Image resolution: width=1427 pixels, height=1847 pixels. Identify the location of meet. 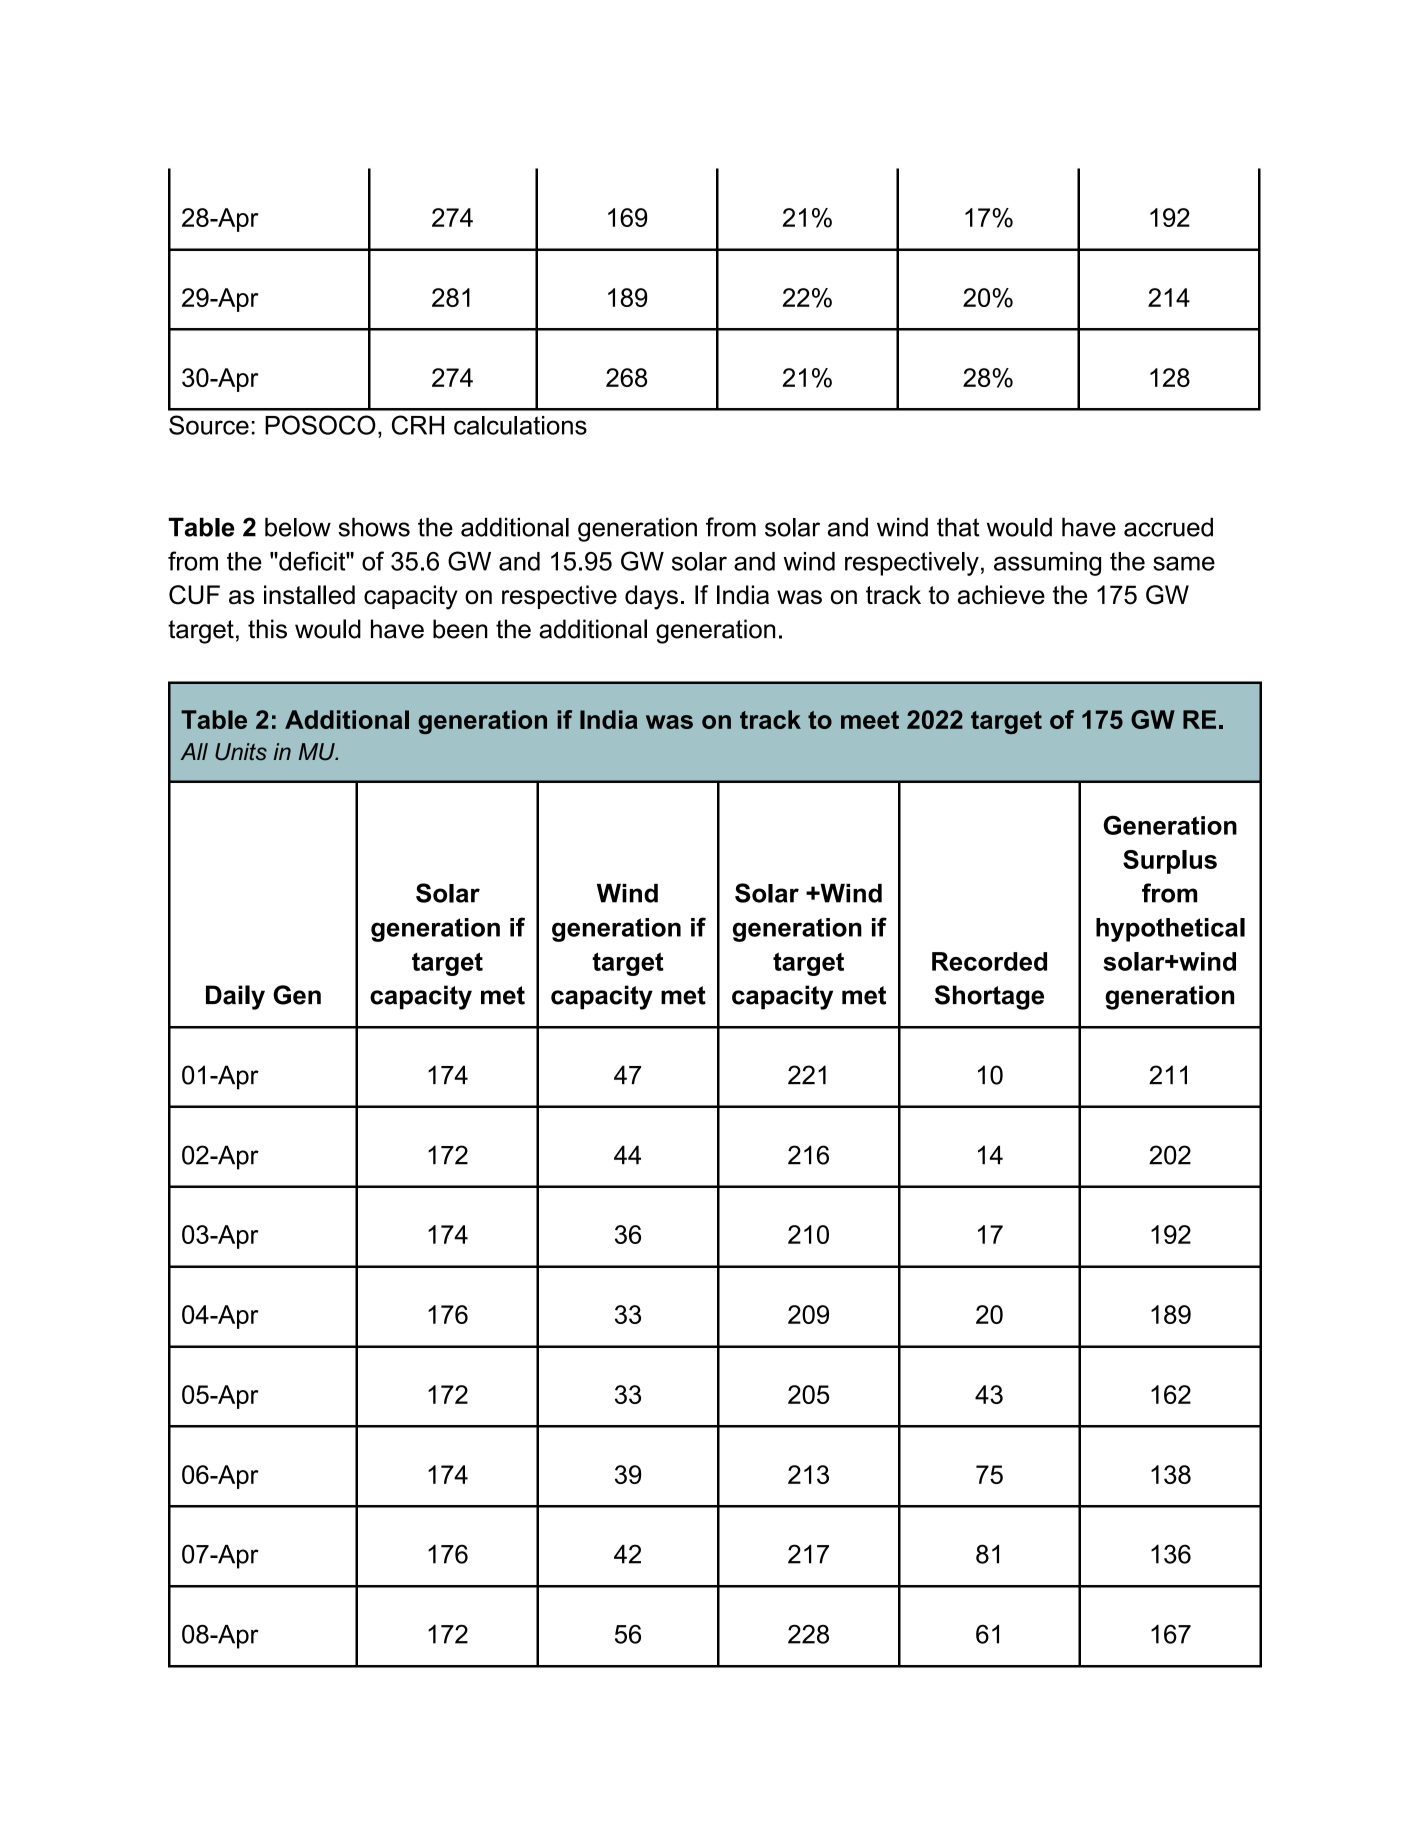
(870, 720).
